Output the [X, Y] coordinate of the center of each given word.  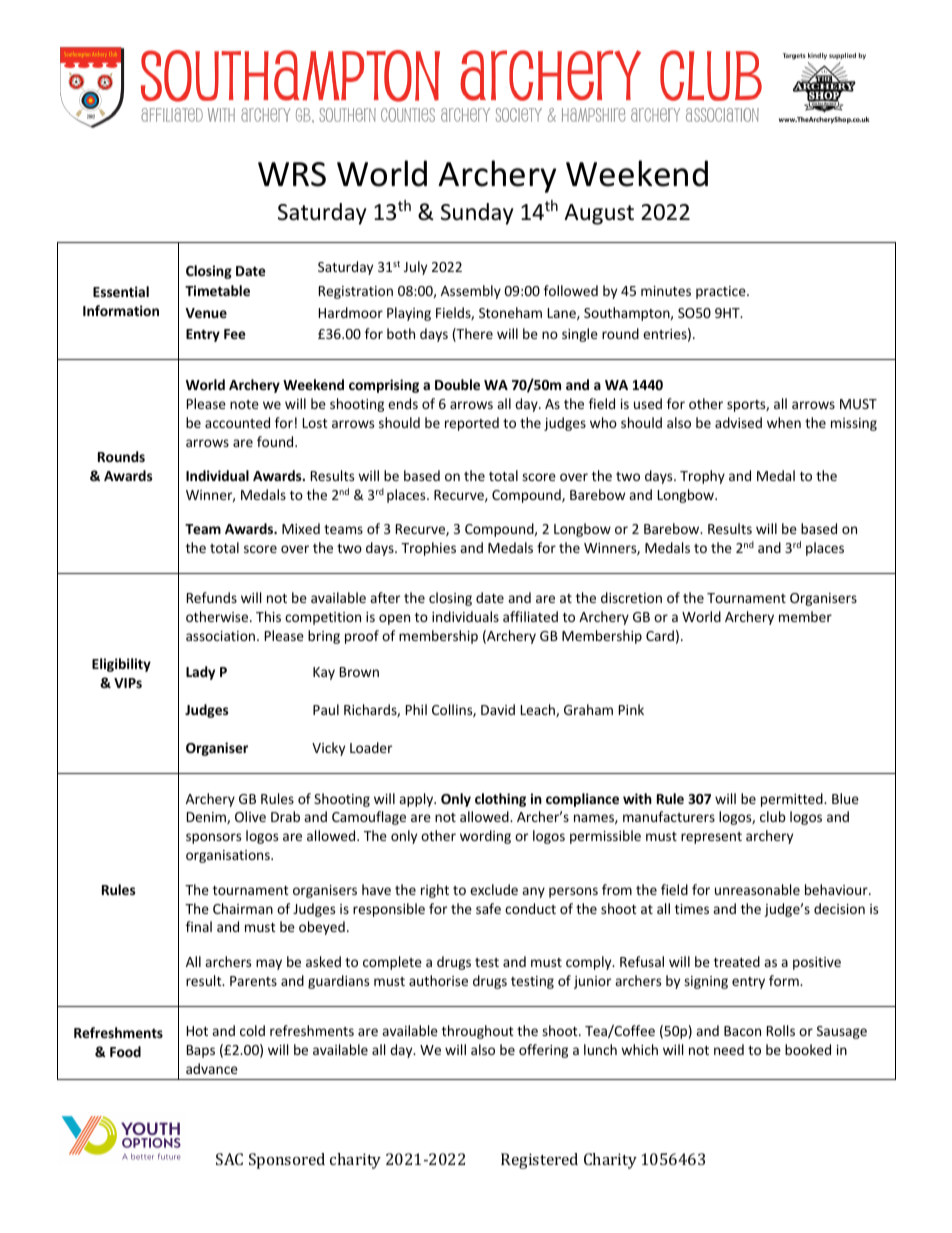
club [773, 816]
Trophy [702, 477]
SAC [229, 1159]
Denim [207, 818]
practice [722, 292]
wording [485, 837]
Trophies [428, 549]
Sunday [477, 214]
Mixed [301, 528]
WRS [292, 174]
